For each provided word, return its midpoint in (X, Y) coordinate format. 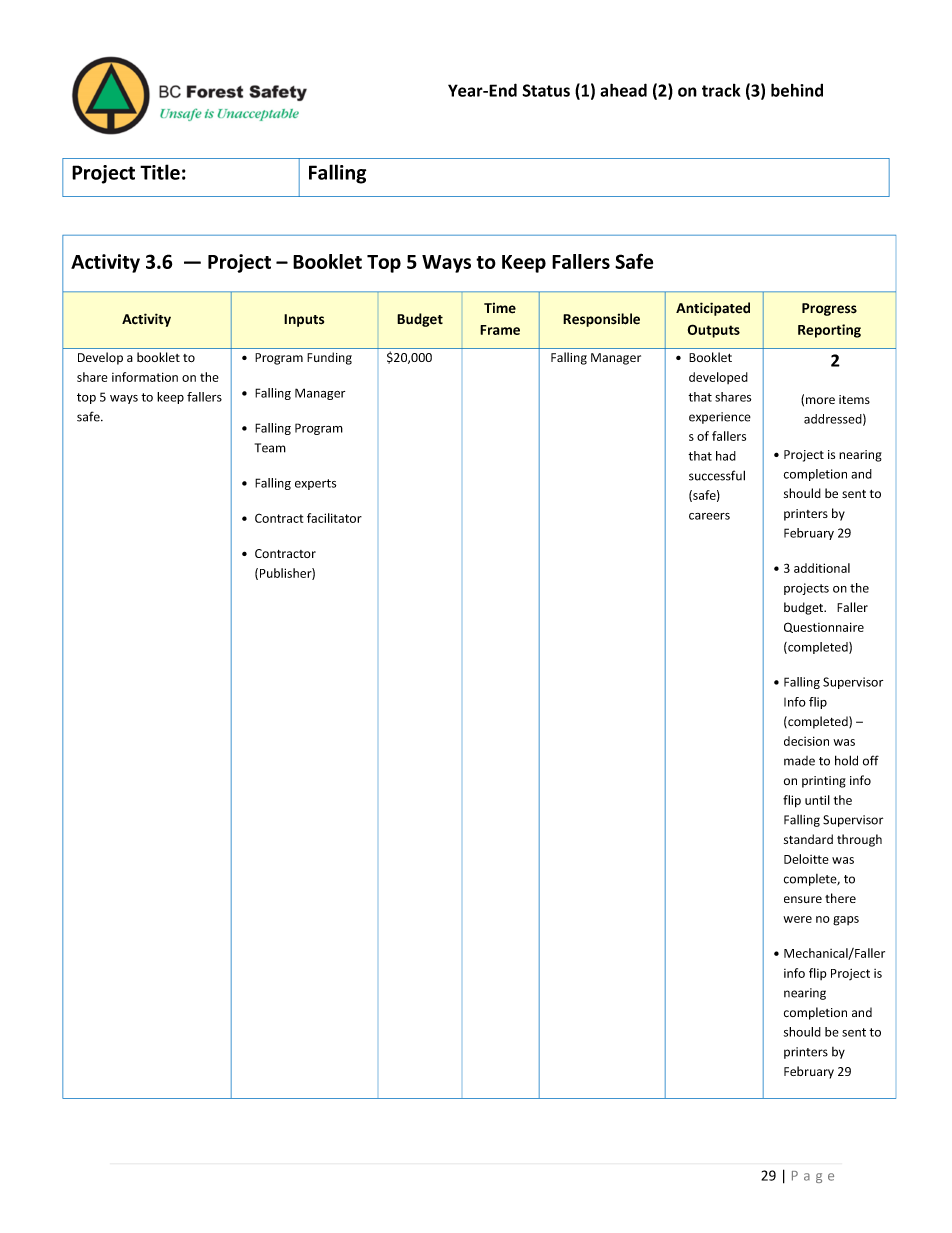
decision (806, 741)
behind (797, 90)
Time (500, 308)
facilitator (334, 518)
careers (709, 516)
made (799, 761)
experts (315, 484)
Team (270, 448)
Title (160, 172)
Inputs (304, 320)
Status (546, 90)
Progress (829, 309)
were (797, 919)
